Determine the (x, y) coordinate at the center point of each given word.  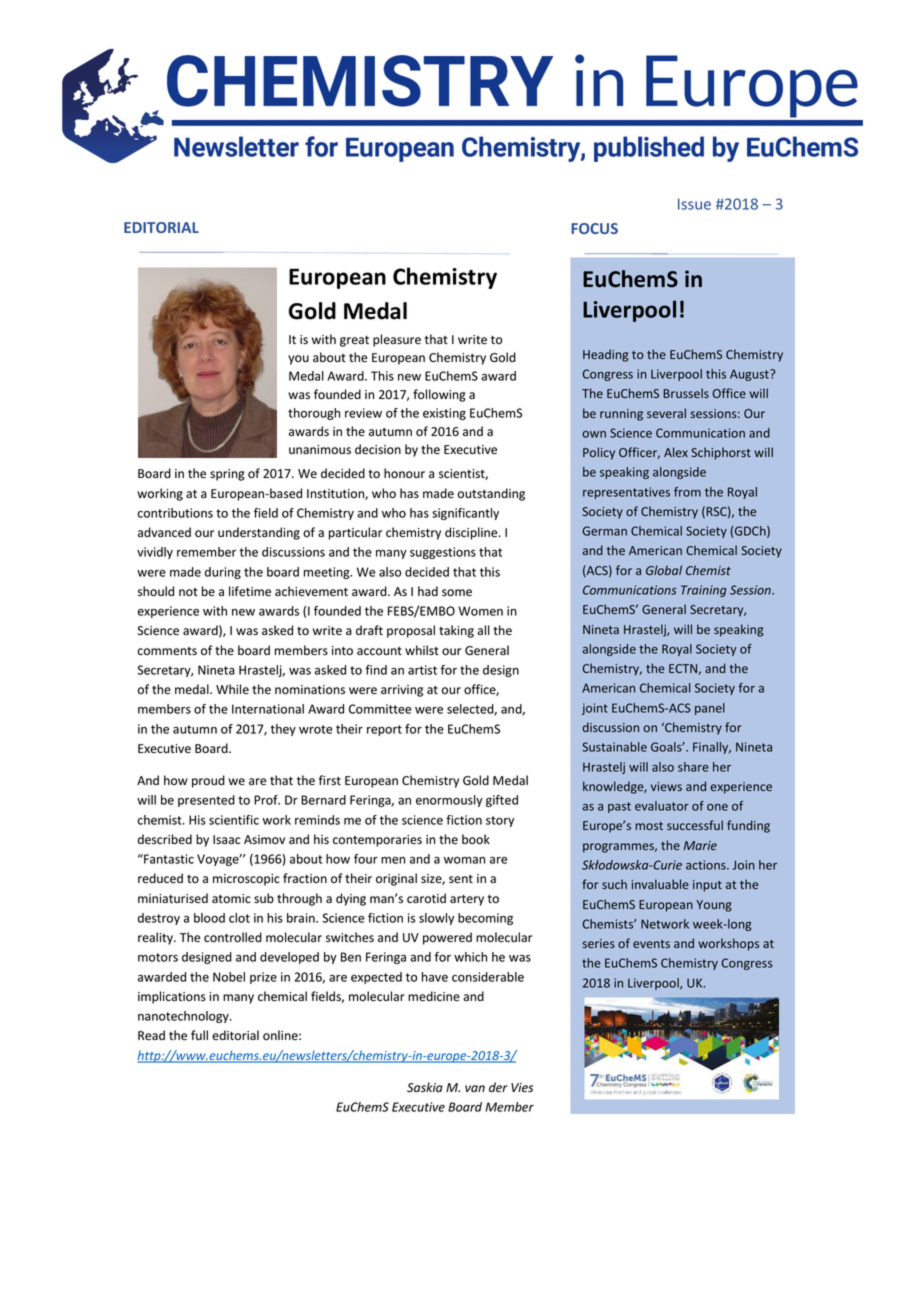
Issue (694, 204)
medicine (434, 996)
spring (227, 475)
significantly (465, 514)
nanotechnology (184, 1017)
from (687, 492)
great (354, 341)
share (693, 767)
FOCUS (594, 228)
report (384, 730)
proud (208, 781)
